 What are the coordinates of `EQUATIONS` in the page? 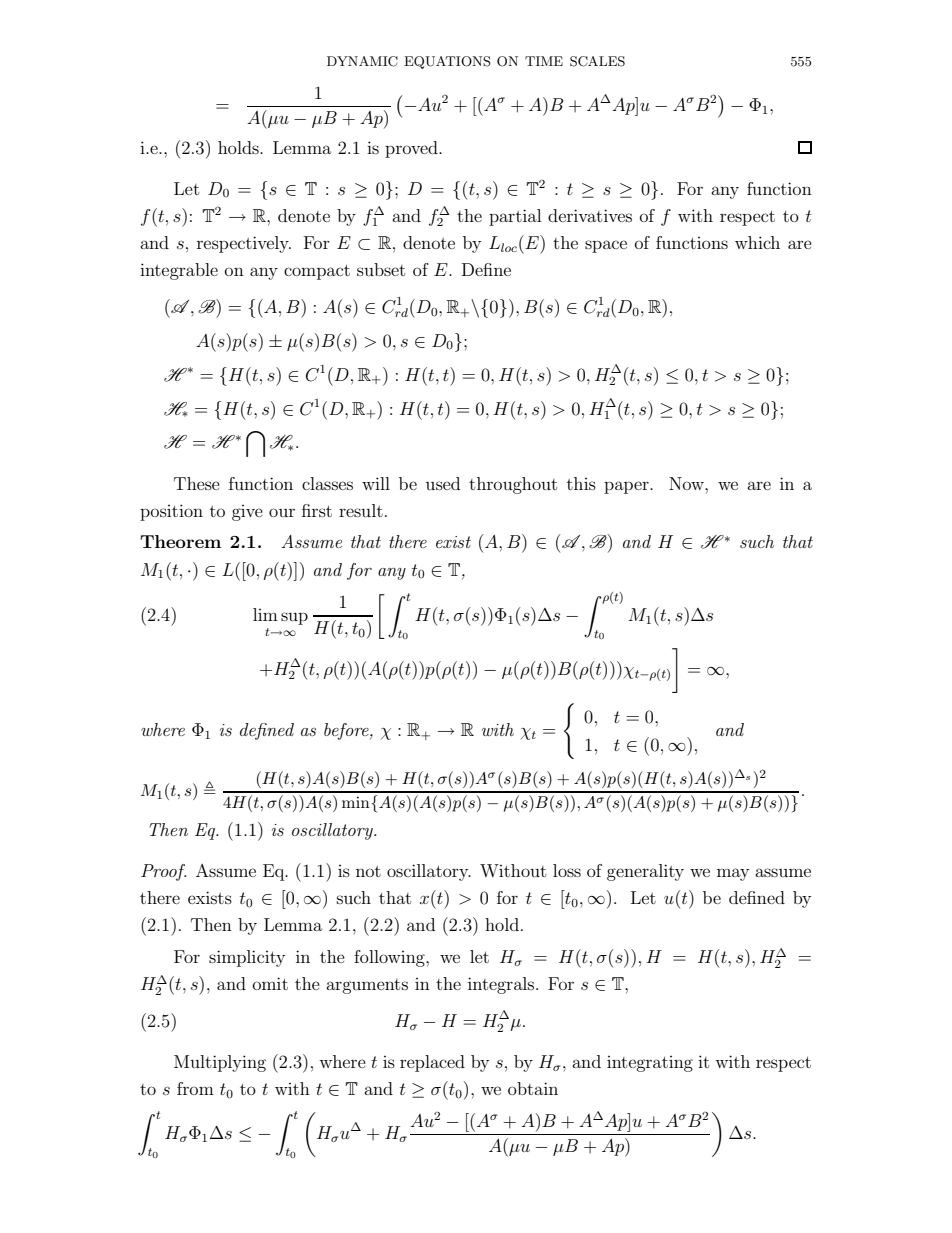 It's located at (447, 62).
